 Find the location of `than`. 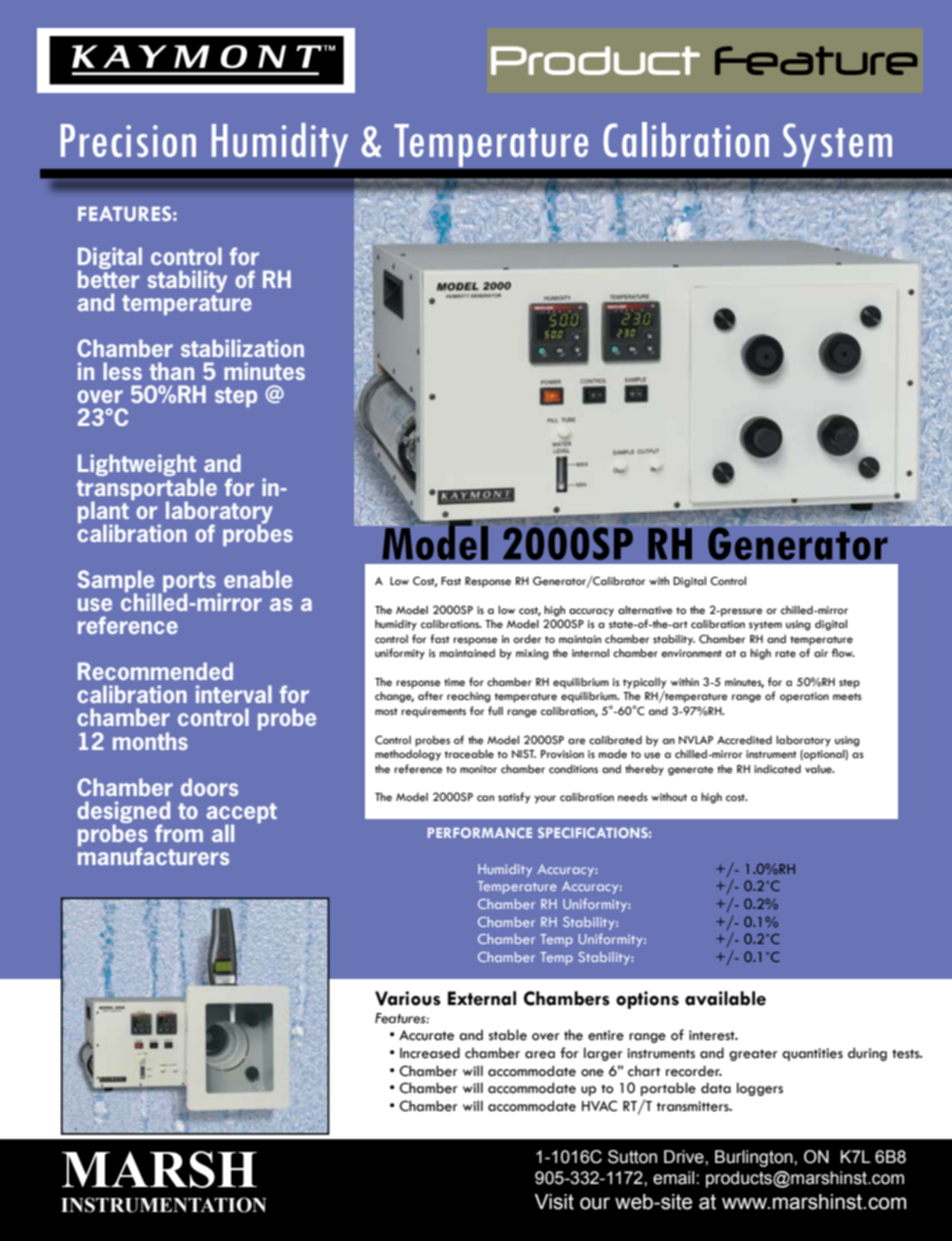

than is located at coordinates (172, 371).
